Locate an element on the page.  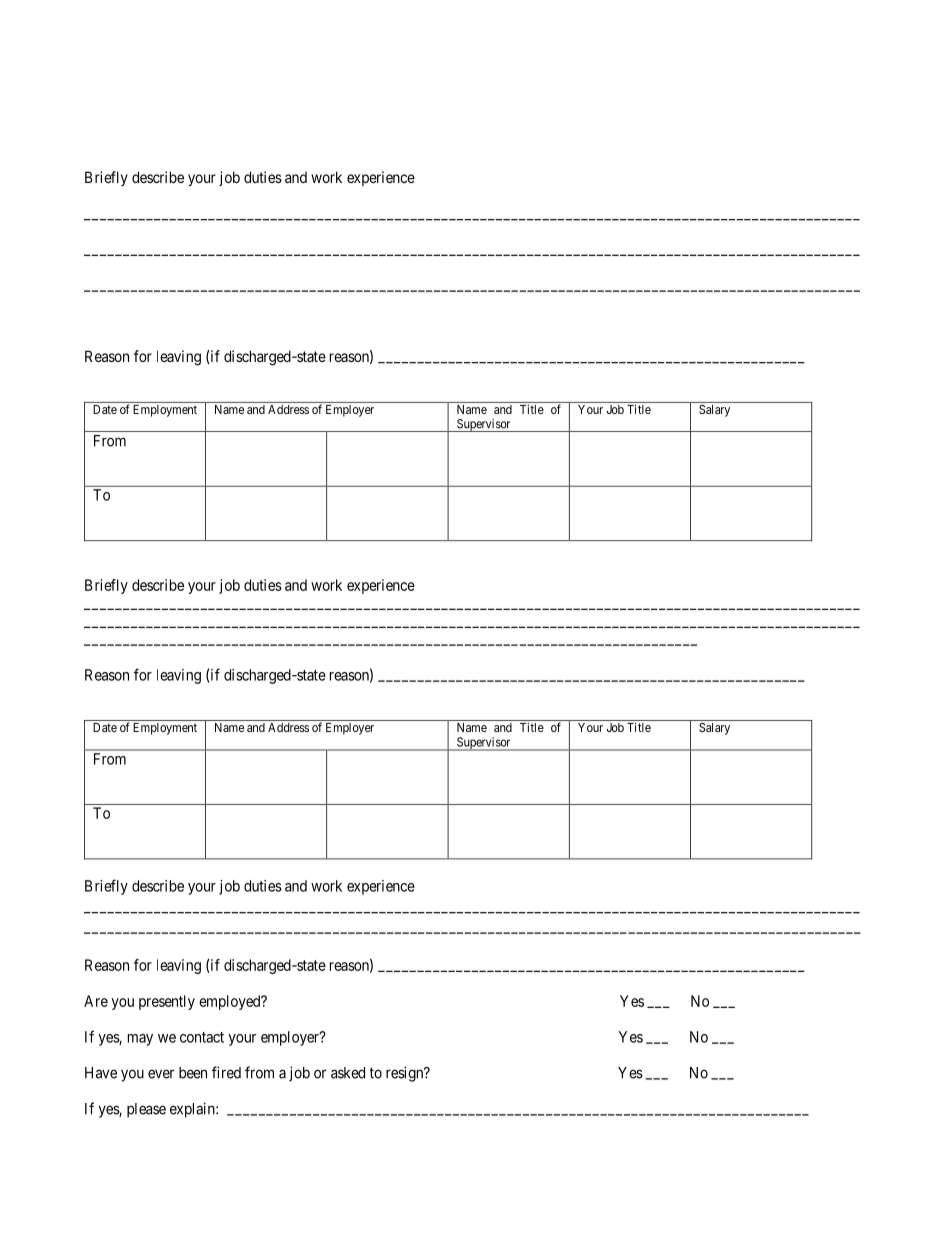
contact is located at coordinates (202, 1037).
